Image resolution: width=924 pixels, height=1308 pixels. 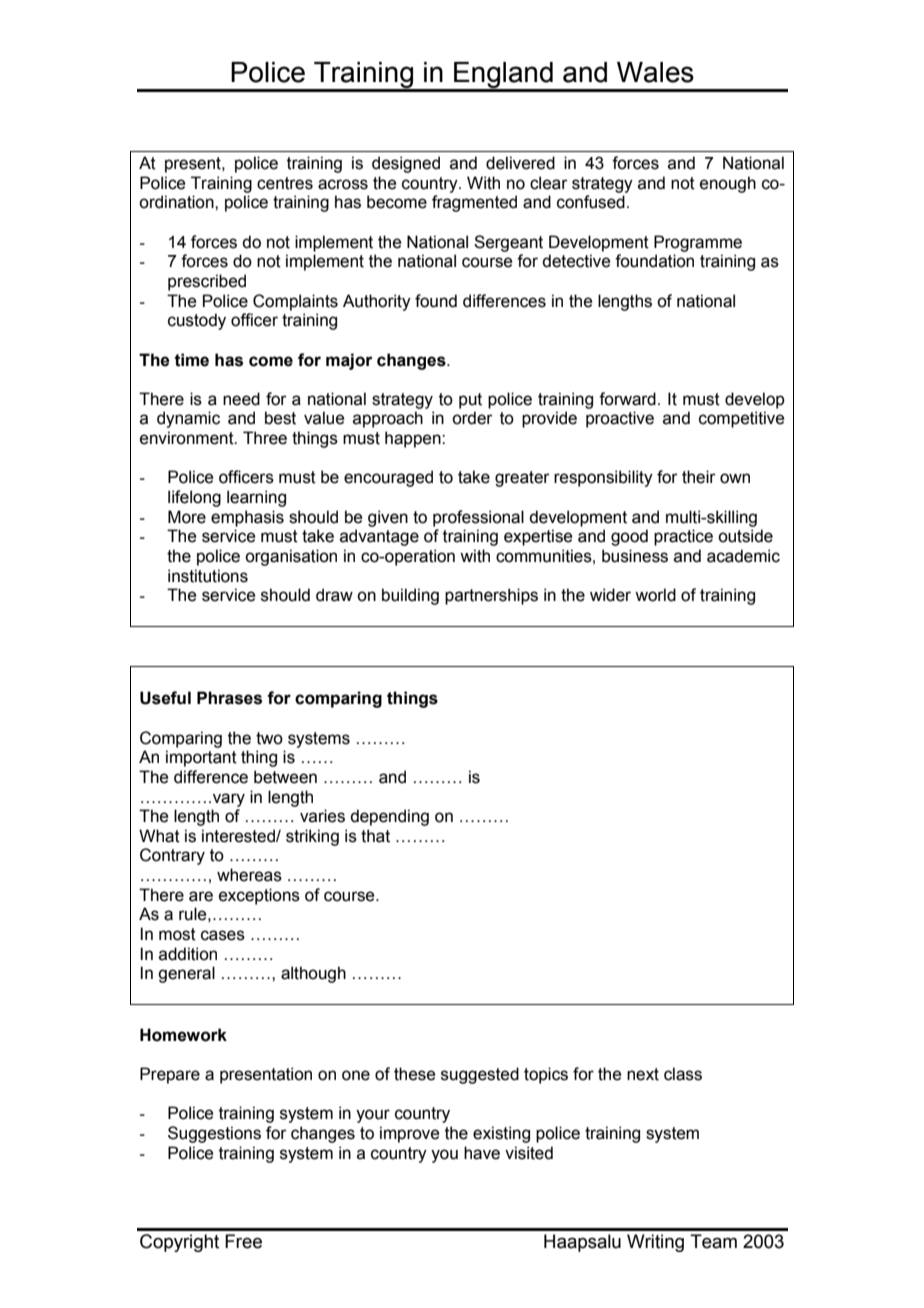 What do you see at coordinates (627, 399) in the document?
I see `forward` at bounding box center [627, 399].
